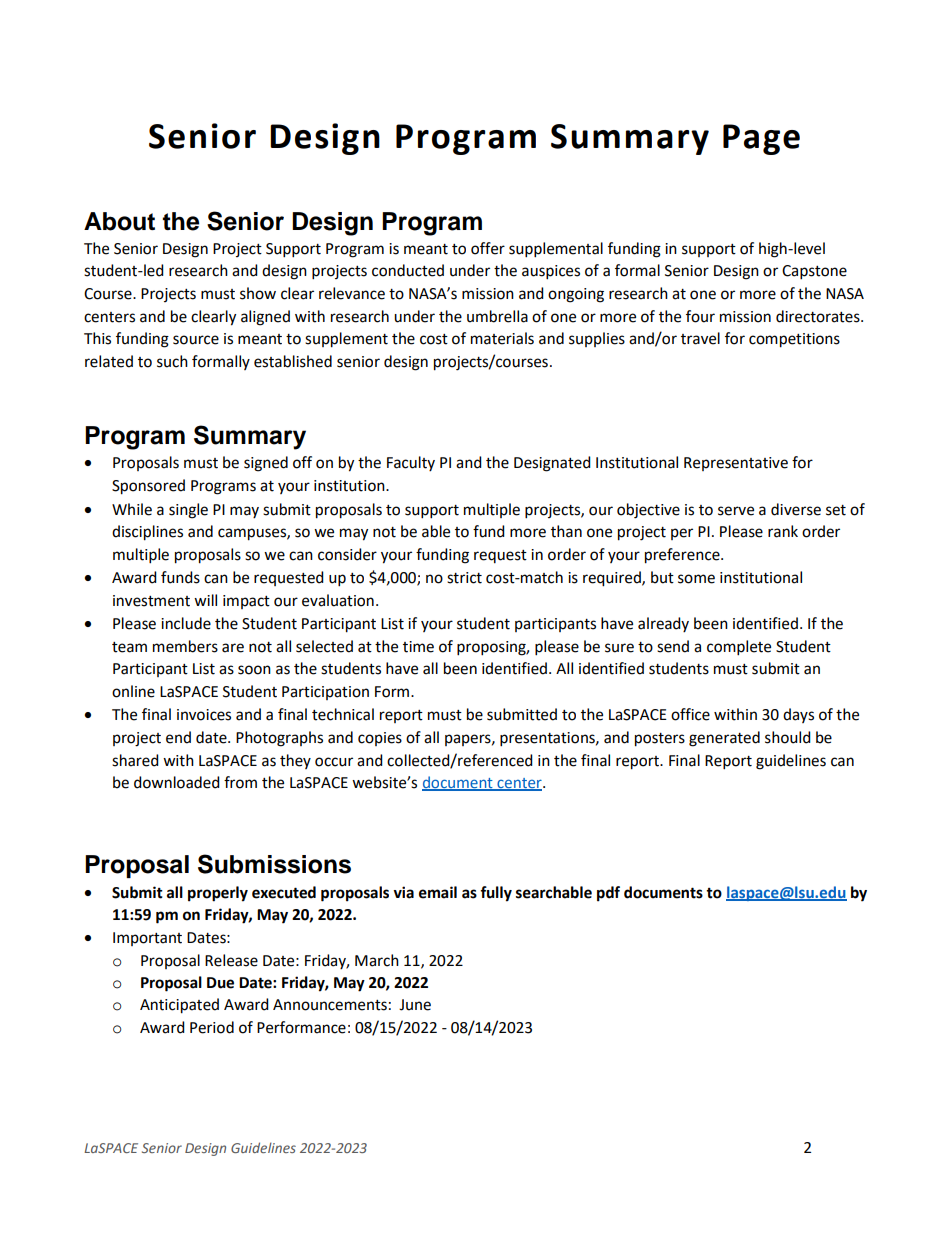 The height and width of the document is (1233, 952). Describe the element at coordinates (488, 248) in the document. I see `offer` at that location.
